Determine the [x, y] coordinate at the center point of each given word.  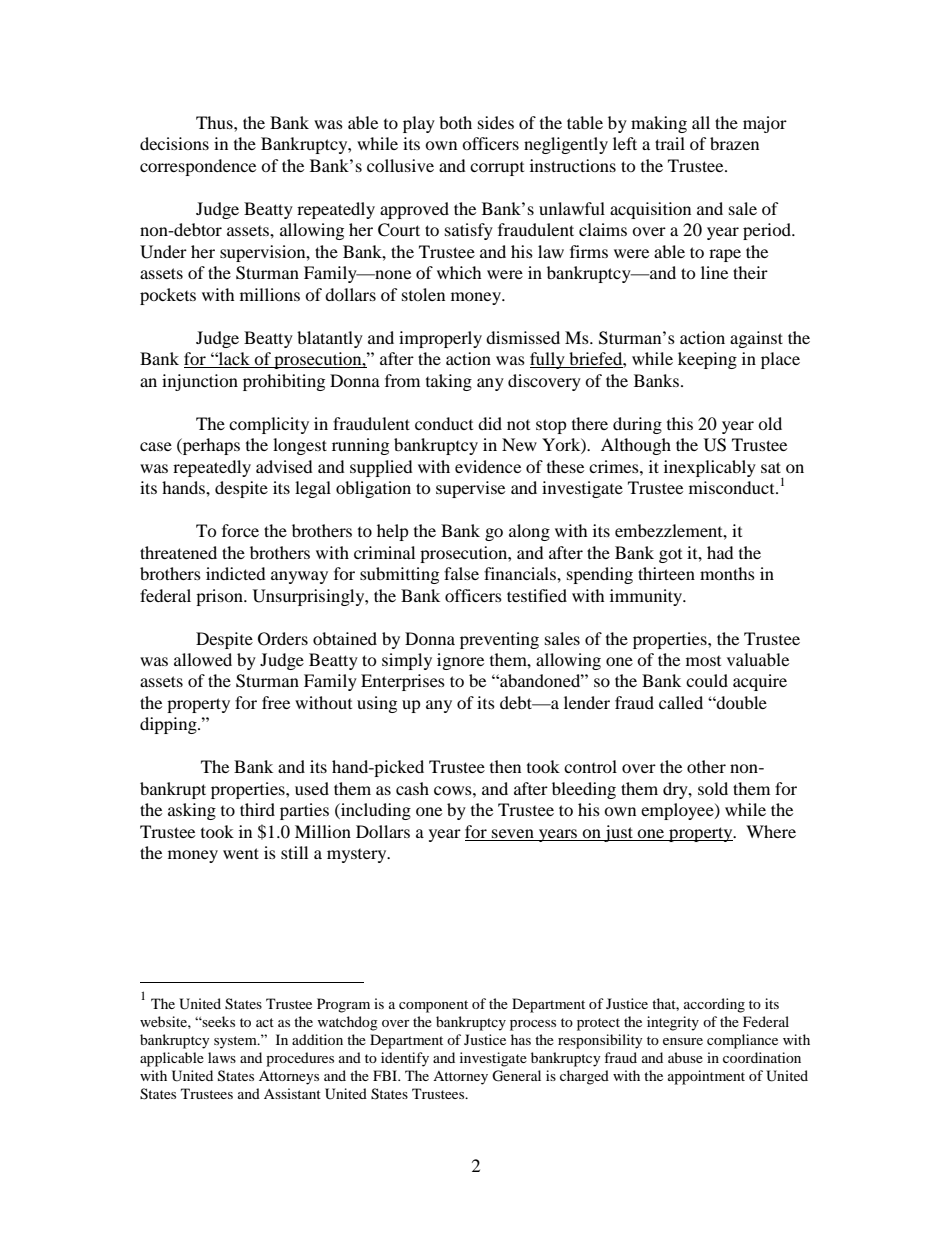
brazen [734, 143]
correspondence [198, 167]
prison [220, 597]
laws [222, 1057]
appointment [706, 1077]
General [516, 1076]
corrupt [497, 169]
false [461, 573]
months [727, 573]
